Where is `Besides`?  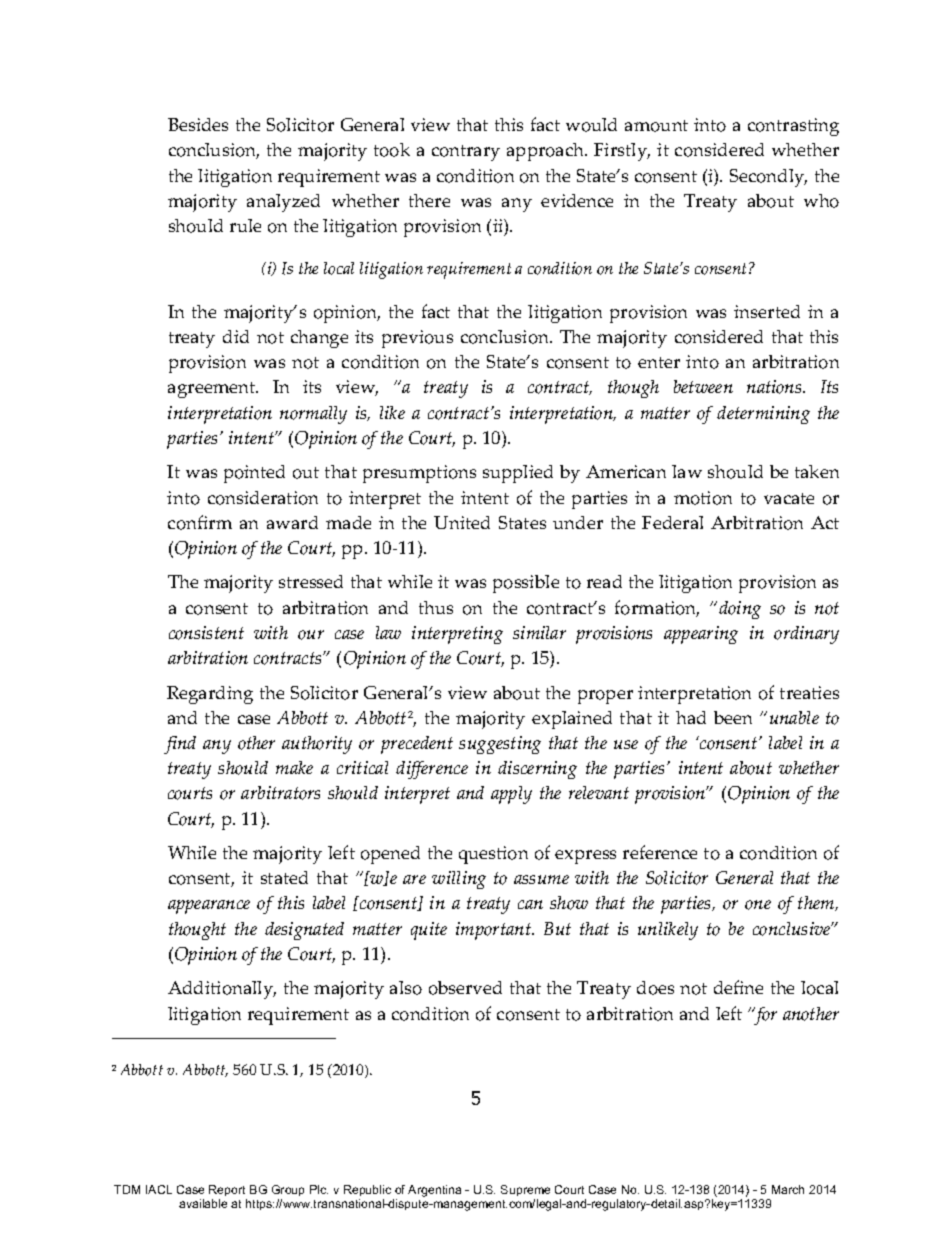 Besides is located at coordinates (198, 124).
